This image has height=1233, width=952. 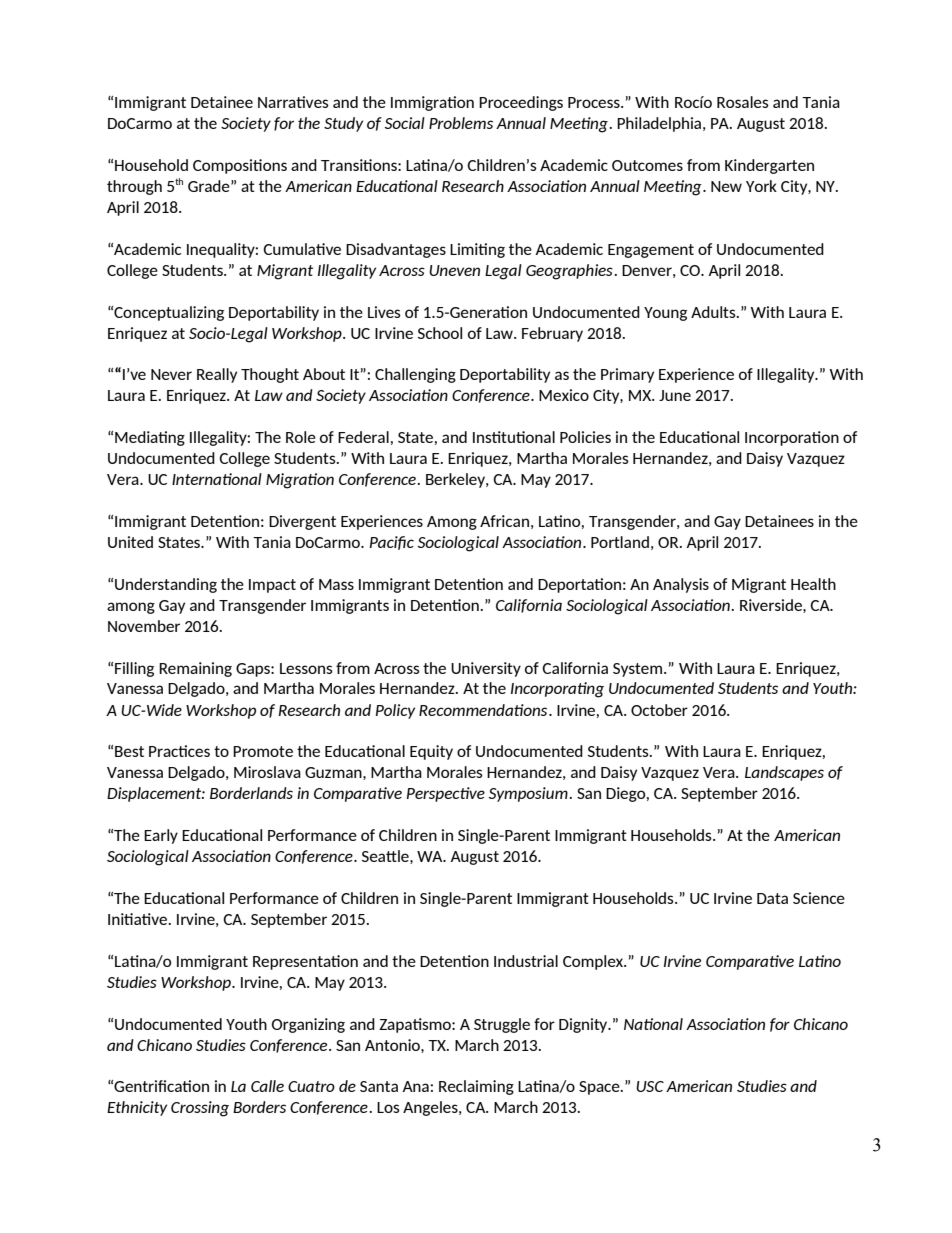 What do you see at coordinates (461, 123) in the image?
I see `Problems` at bounding box center [461, 123].
